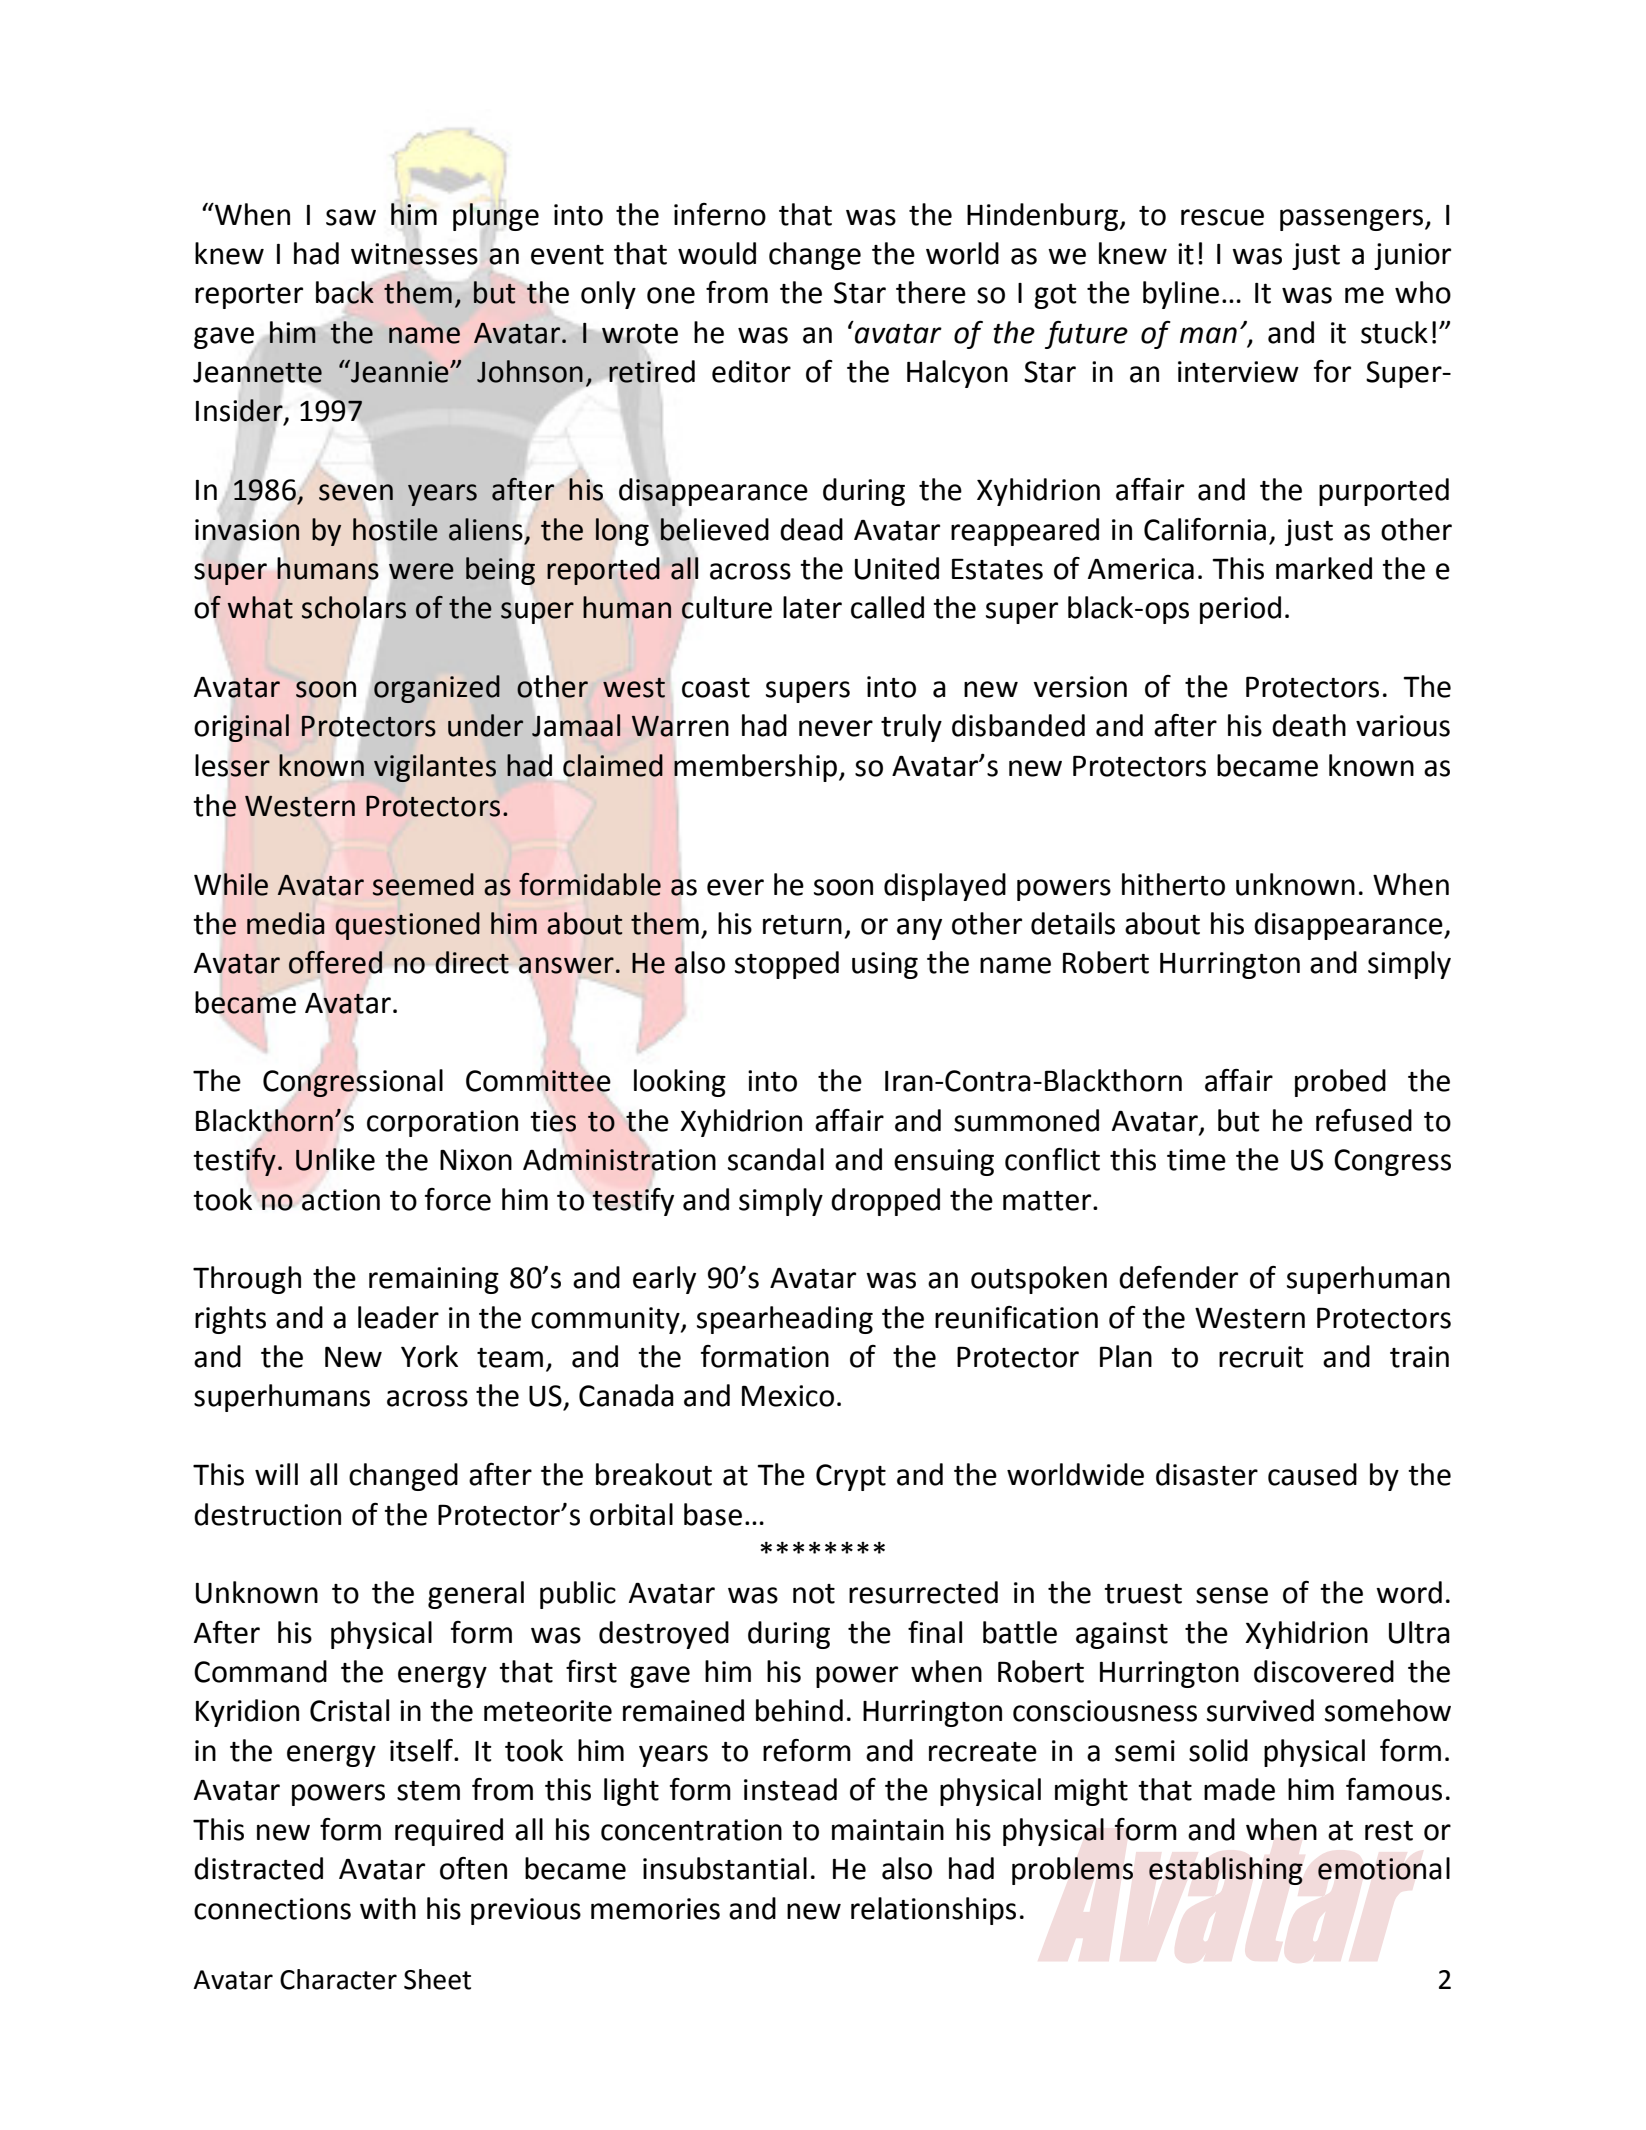 This screenshot has height=2130, width=1646. I want to click on rescue, so click(1222, 217).
